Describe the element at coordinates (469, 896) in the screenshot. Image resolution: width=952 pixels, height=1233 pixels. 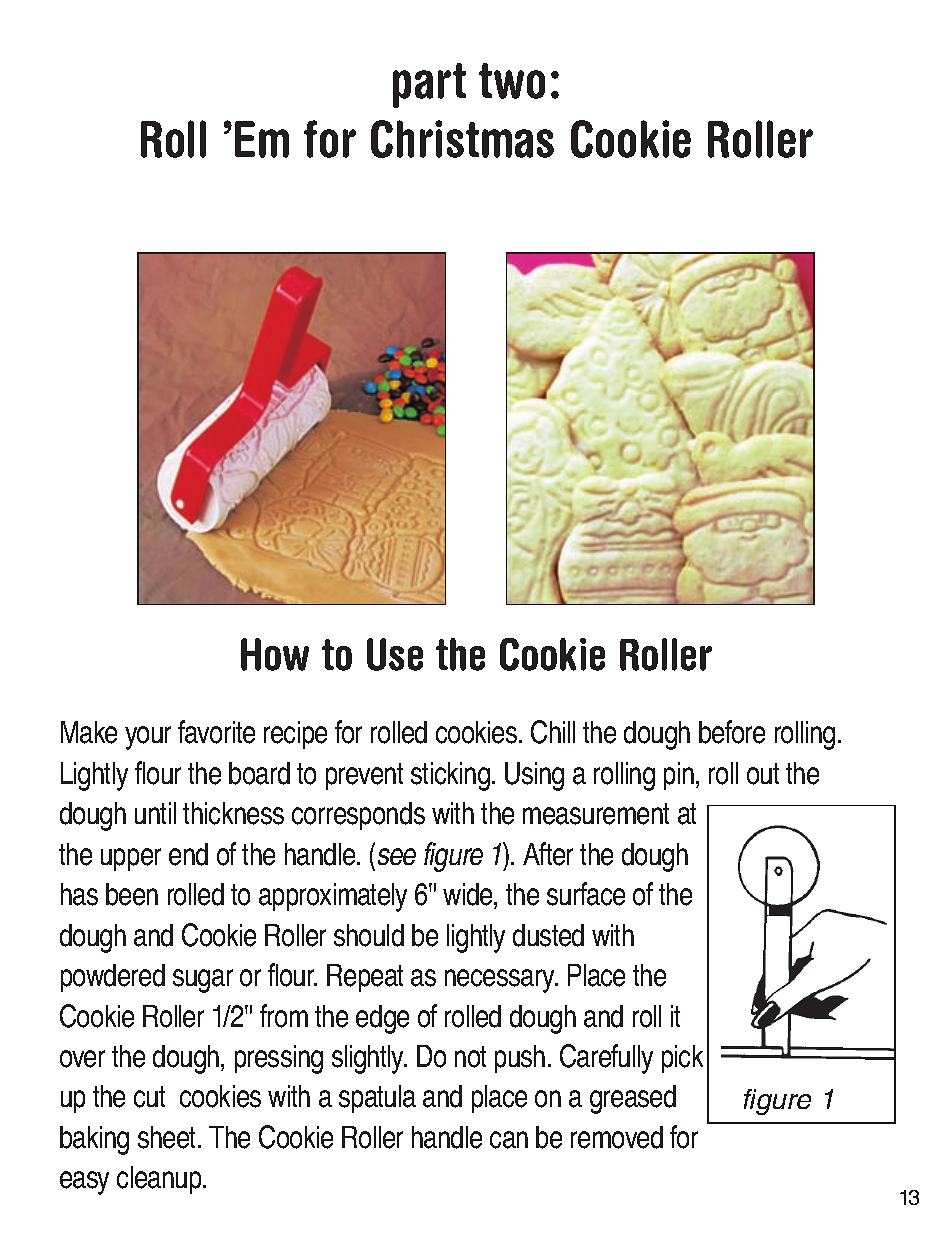
I see `wide` at that location.
